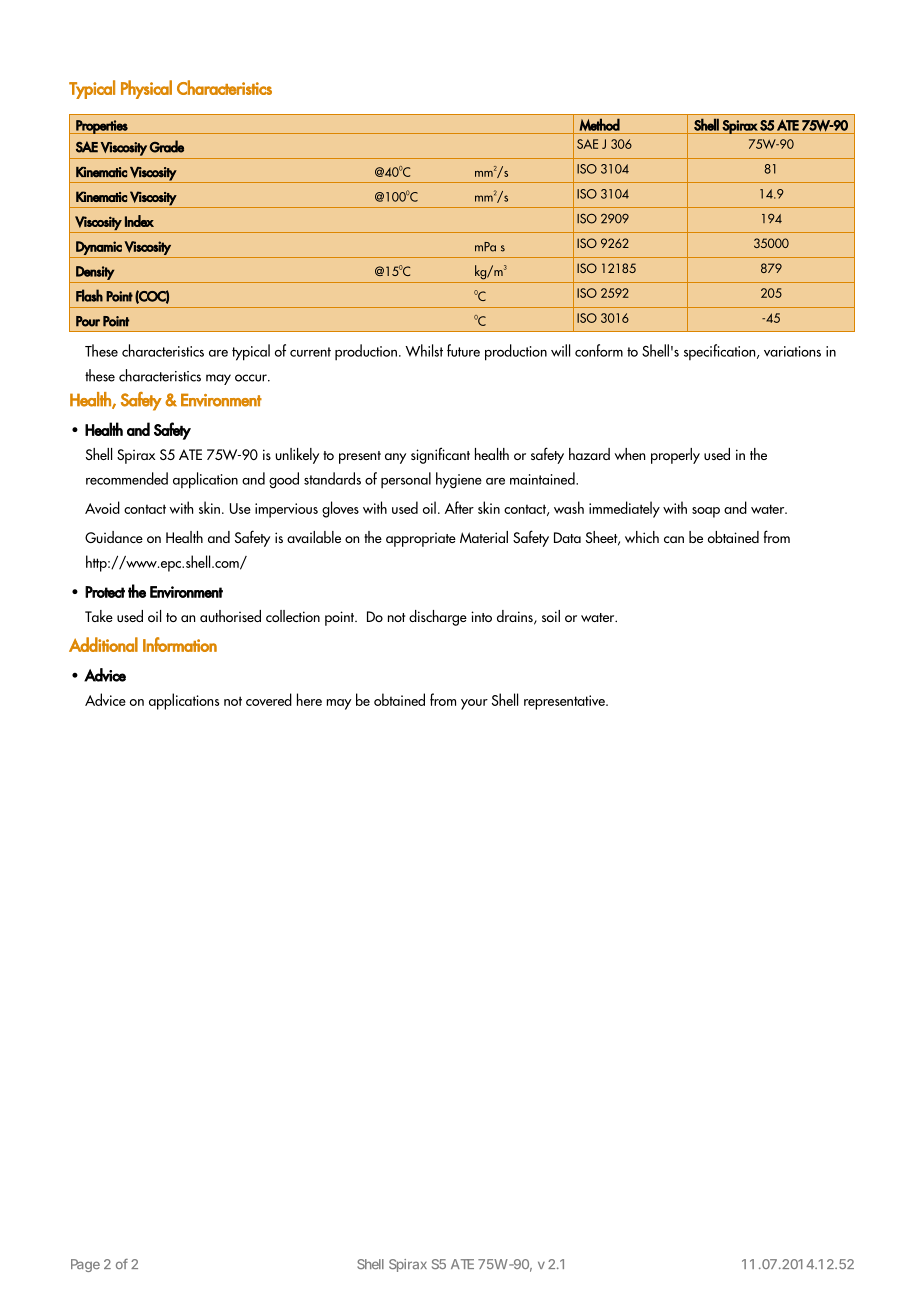  What do you see at coordinates (721, 352) in the page?
I see `specification` at bounding box center [721, 352].
